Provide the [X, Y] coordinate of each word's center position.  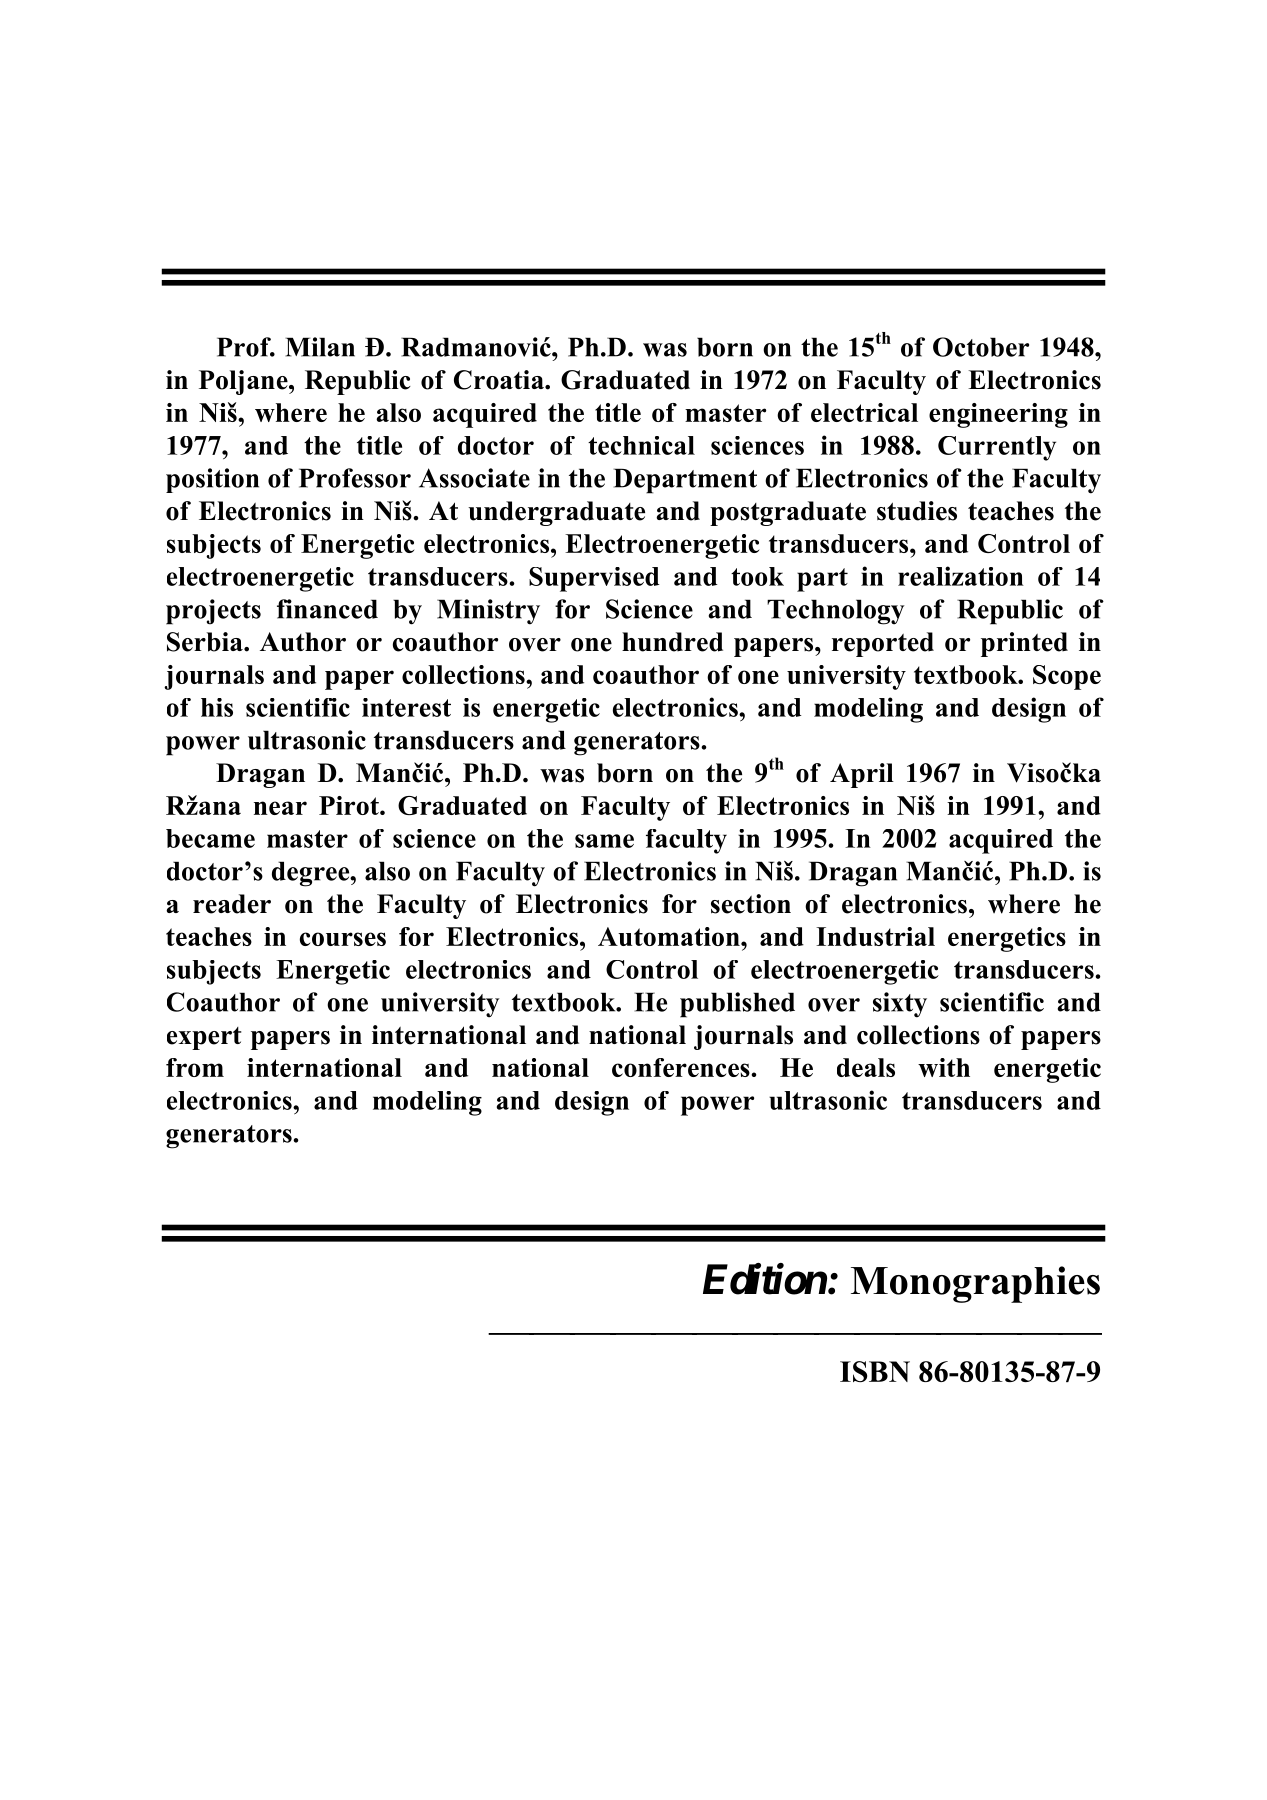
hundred [672, 642]
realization [961, 576]
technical [641, 445]
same [604, 841]
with [944, 1067]
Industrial [875, 936]
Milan [320, 347]
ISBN [875, 1372]
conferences [682, 1067]
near [280, 808]
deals [866, 1067]
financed [327, 609]
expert [204, 1038]
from [195, 1067]
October [981, 347]
